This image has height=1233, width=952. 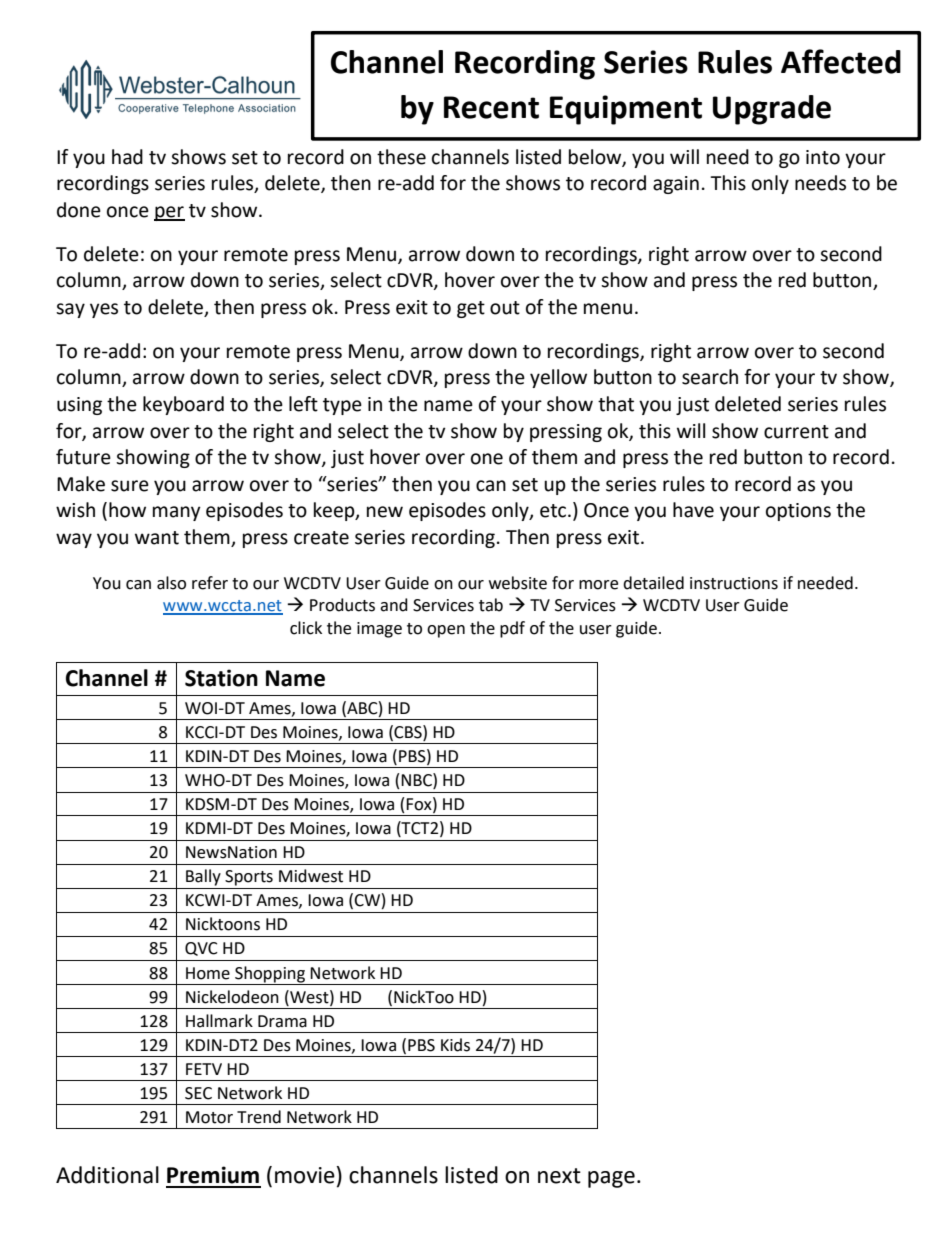 What do you see at coordinates (796, 432) in the image?
I see `current` at bounding box center [796, 432].
